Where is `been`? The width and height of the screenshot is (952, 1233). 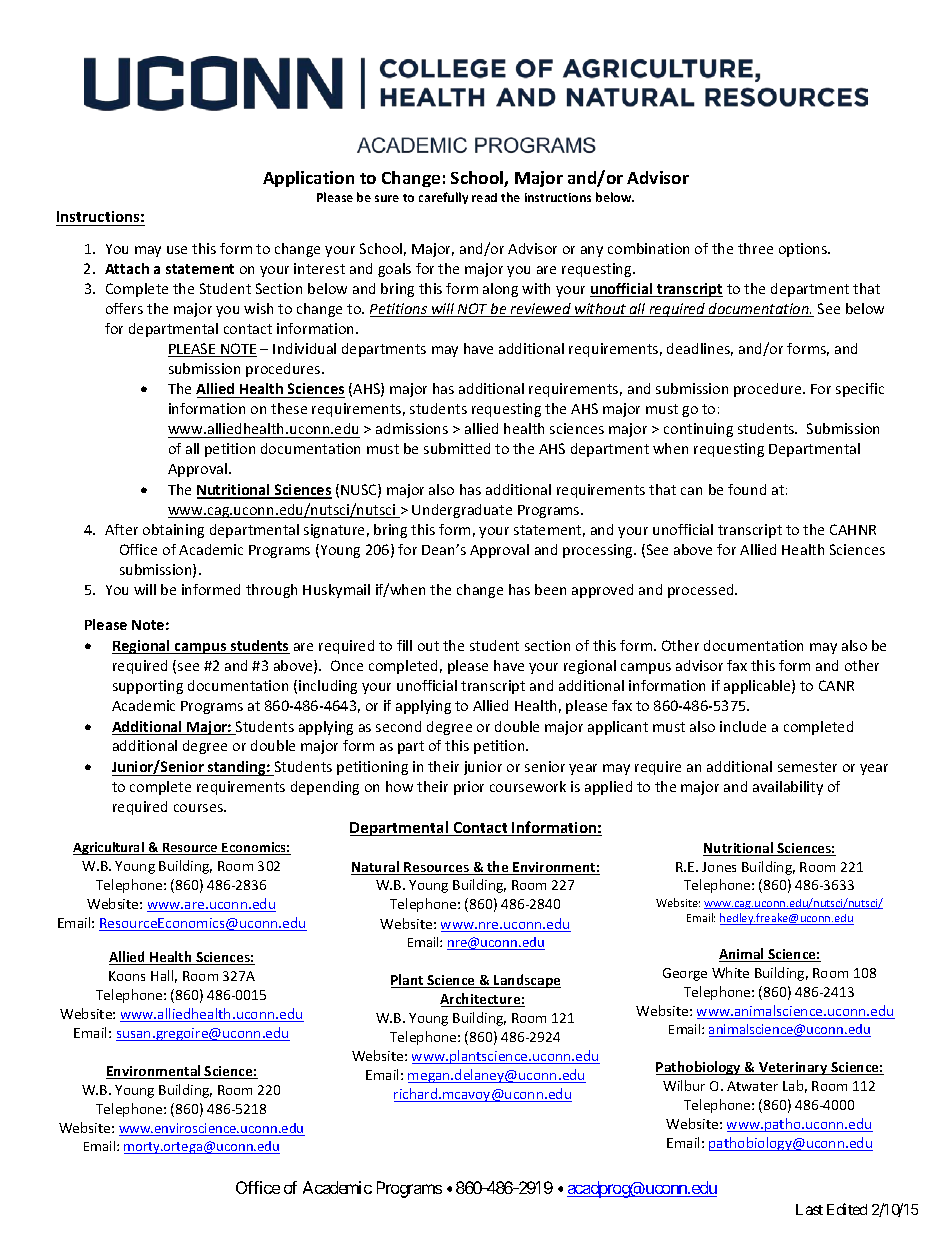 been is located at coordinates (550, 589).
